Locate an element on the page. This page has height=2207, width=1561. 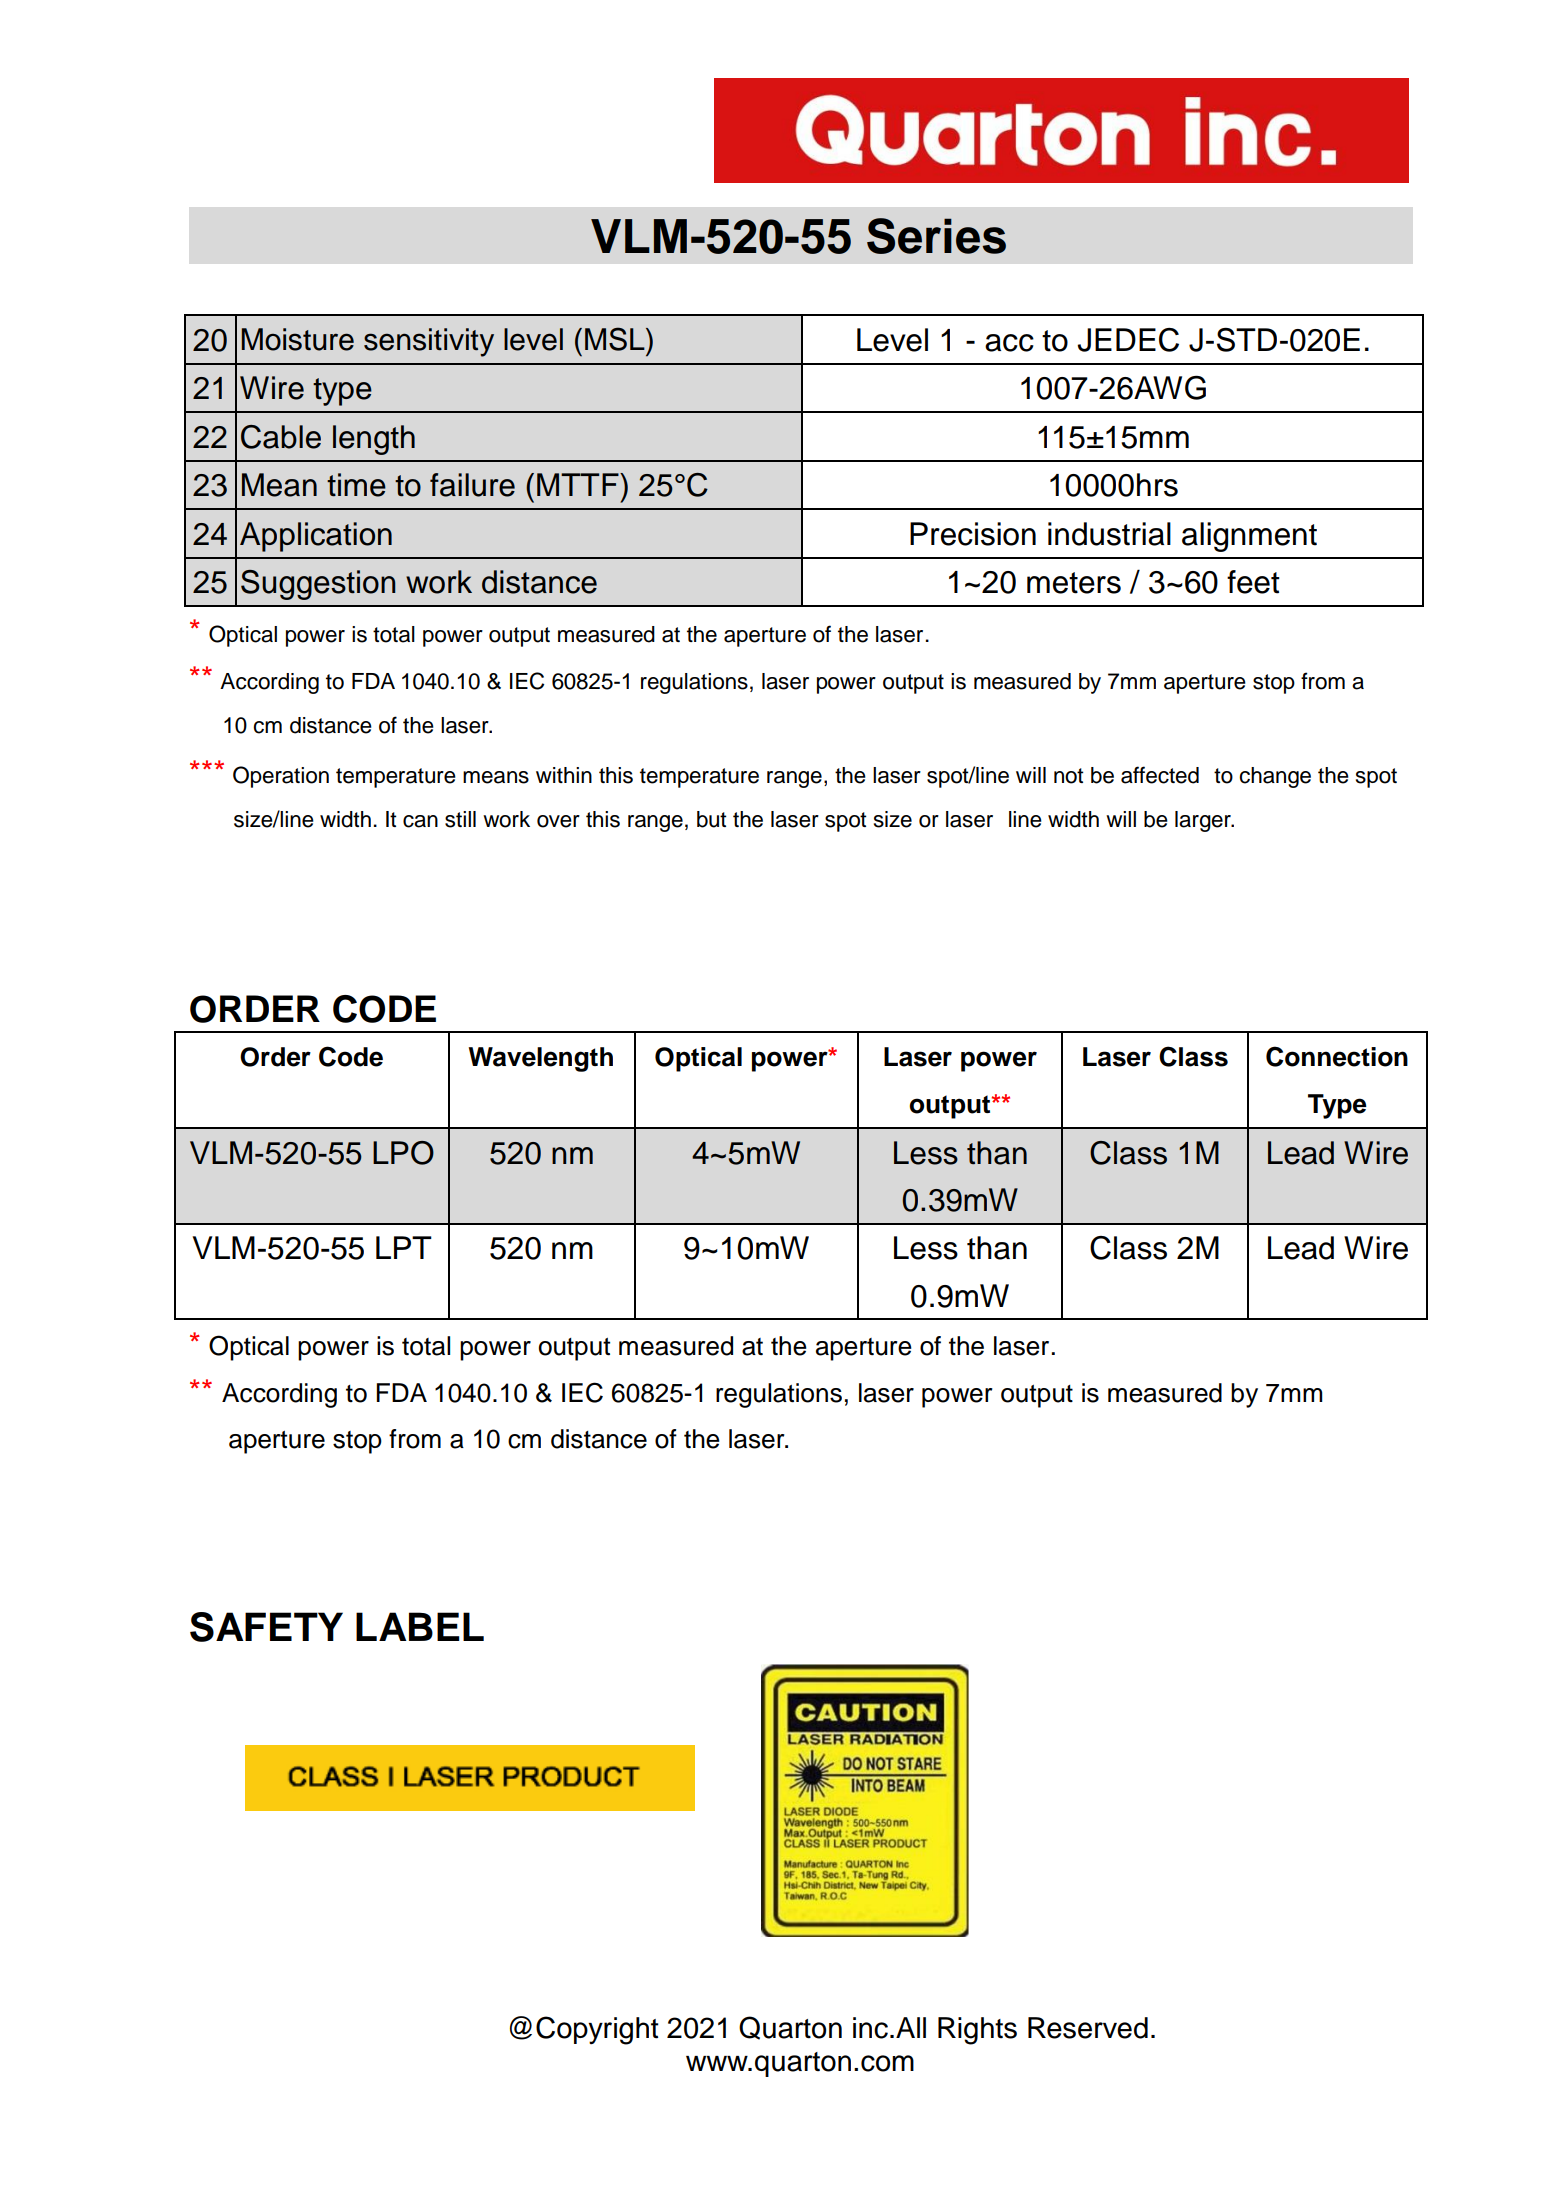
Copyright is located at coordinates (597, 2030).
